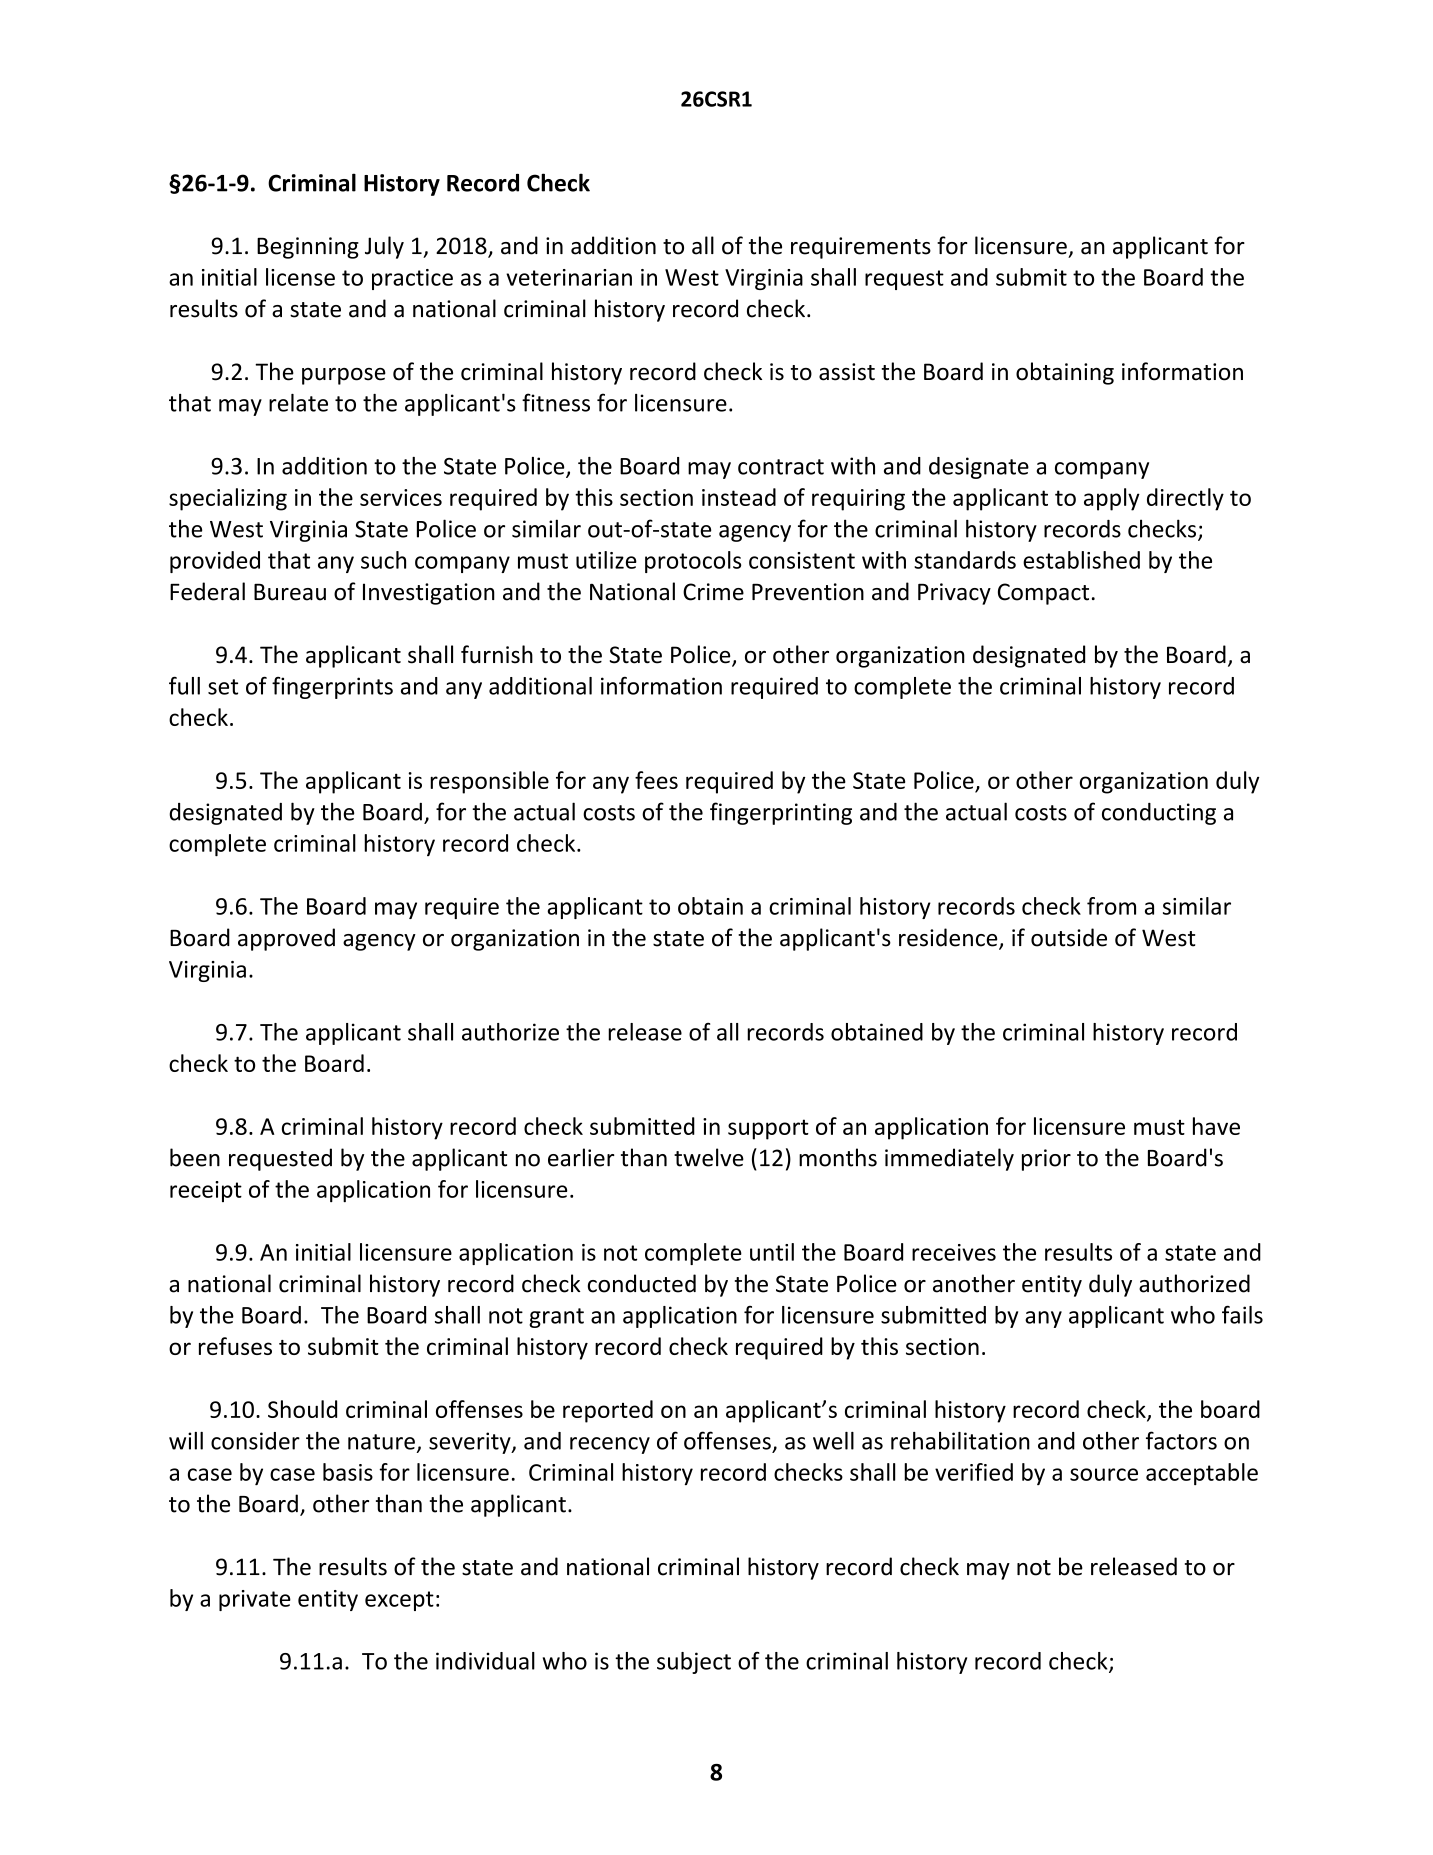 The image size is (1433, 1855). Describe the element at coordinates (255, 1600) in the document. I see `private` at that location.
